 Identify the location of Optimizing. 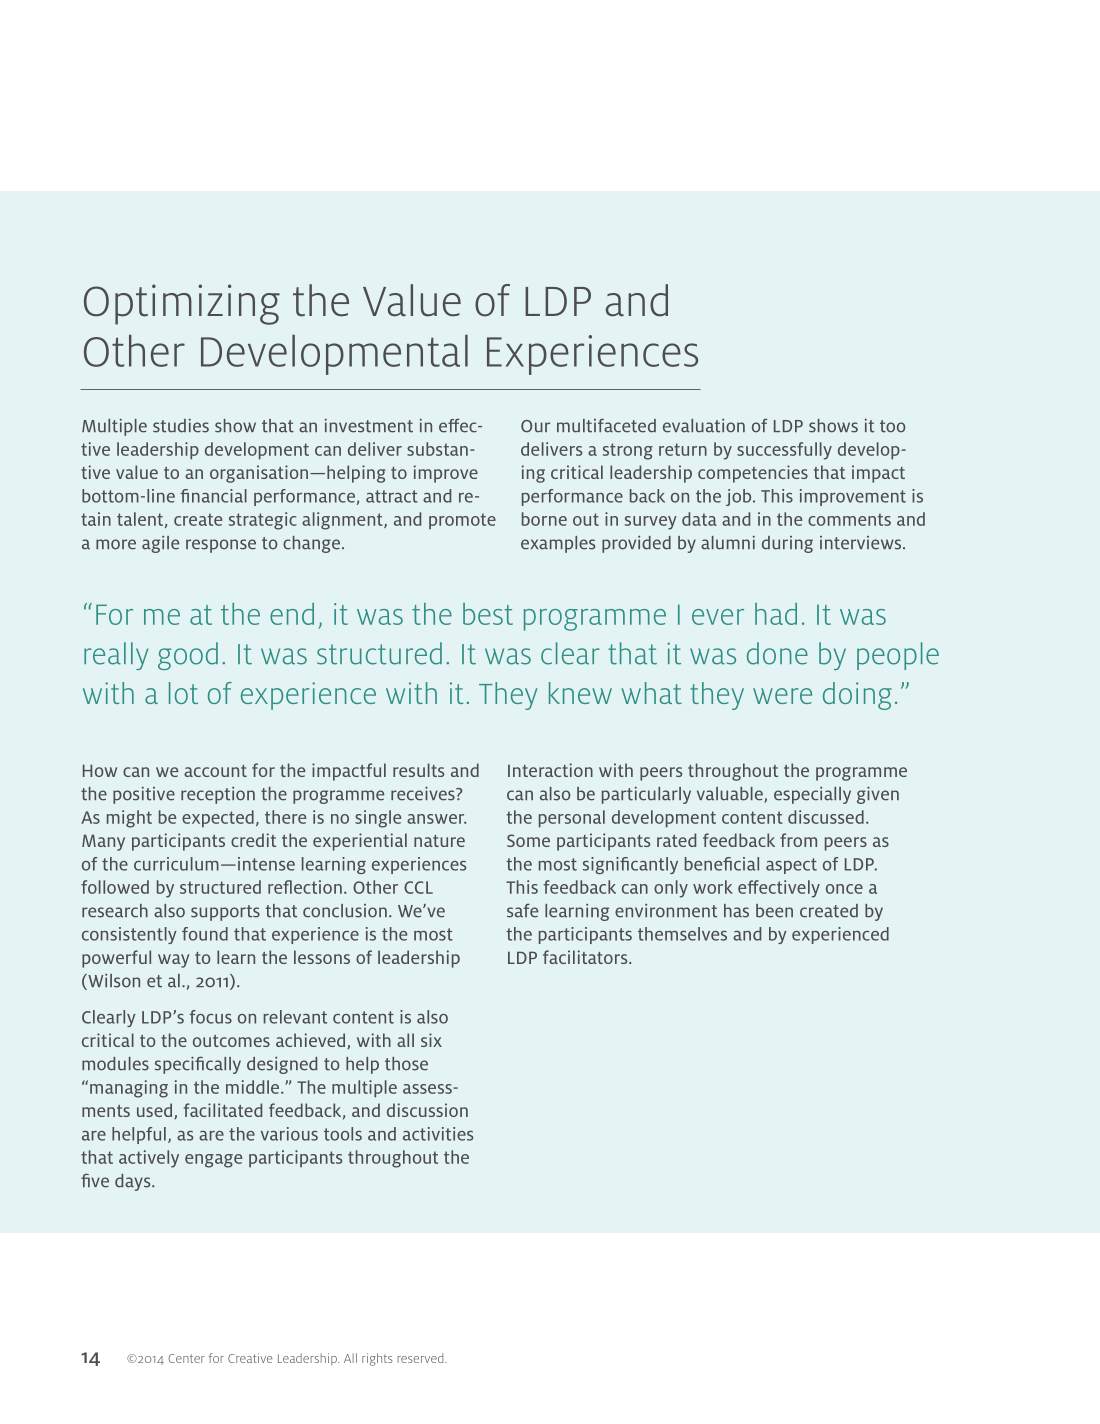
(182, 304).
